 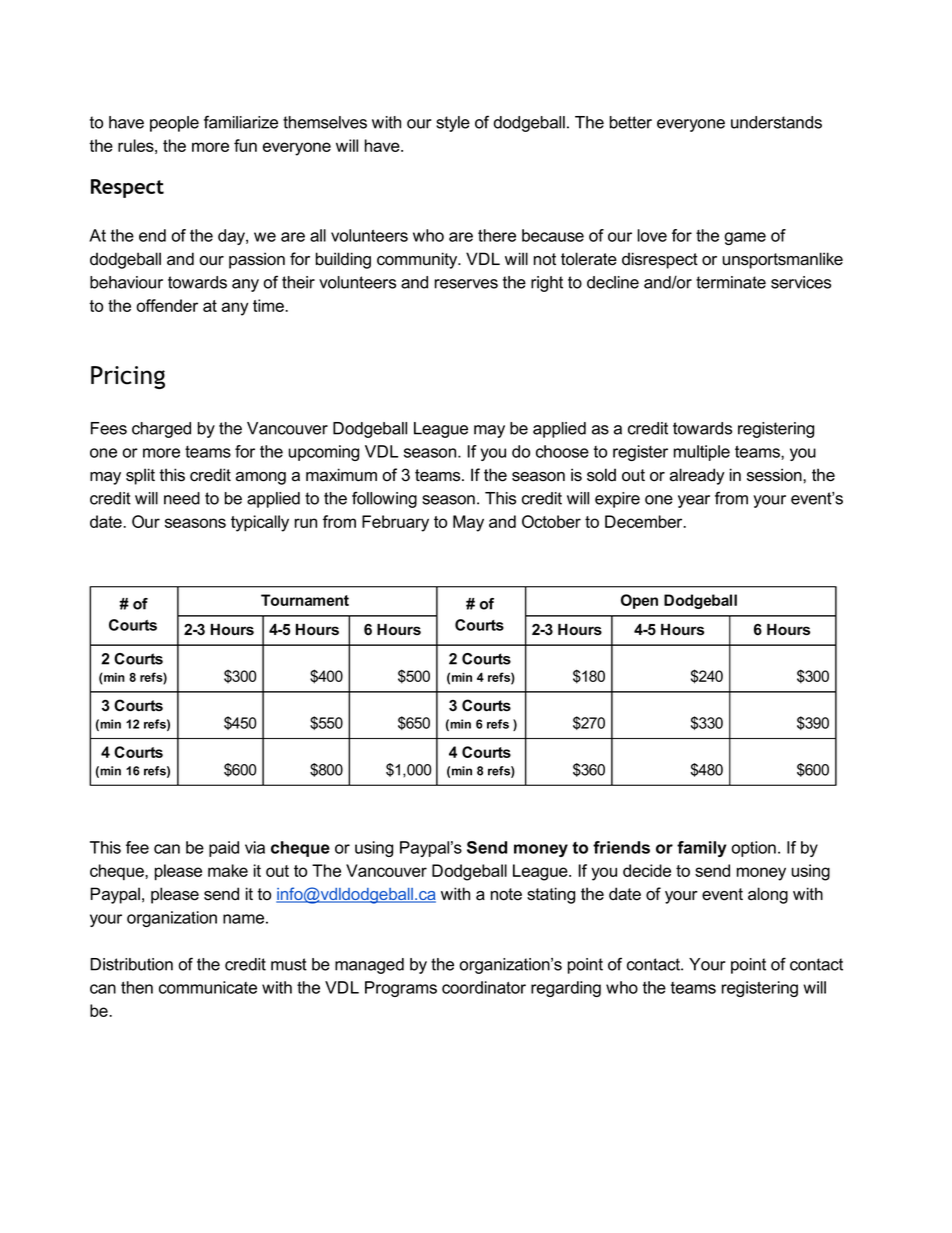 I want to click on typically, so click(x=260, y=523).
